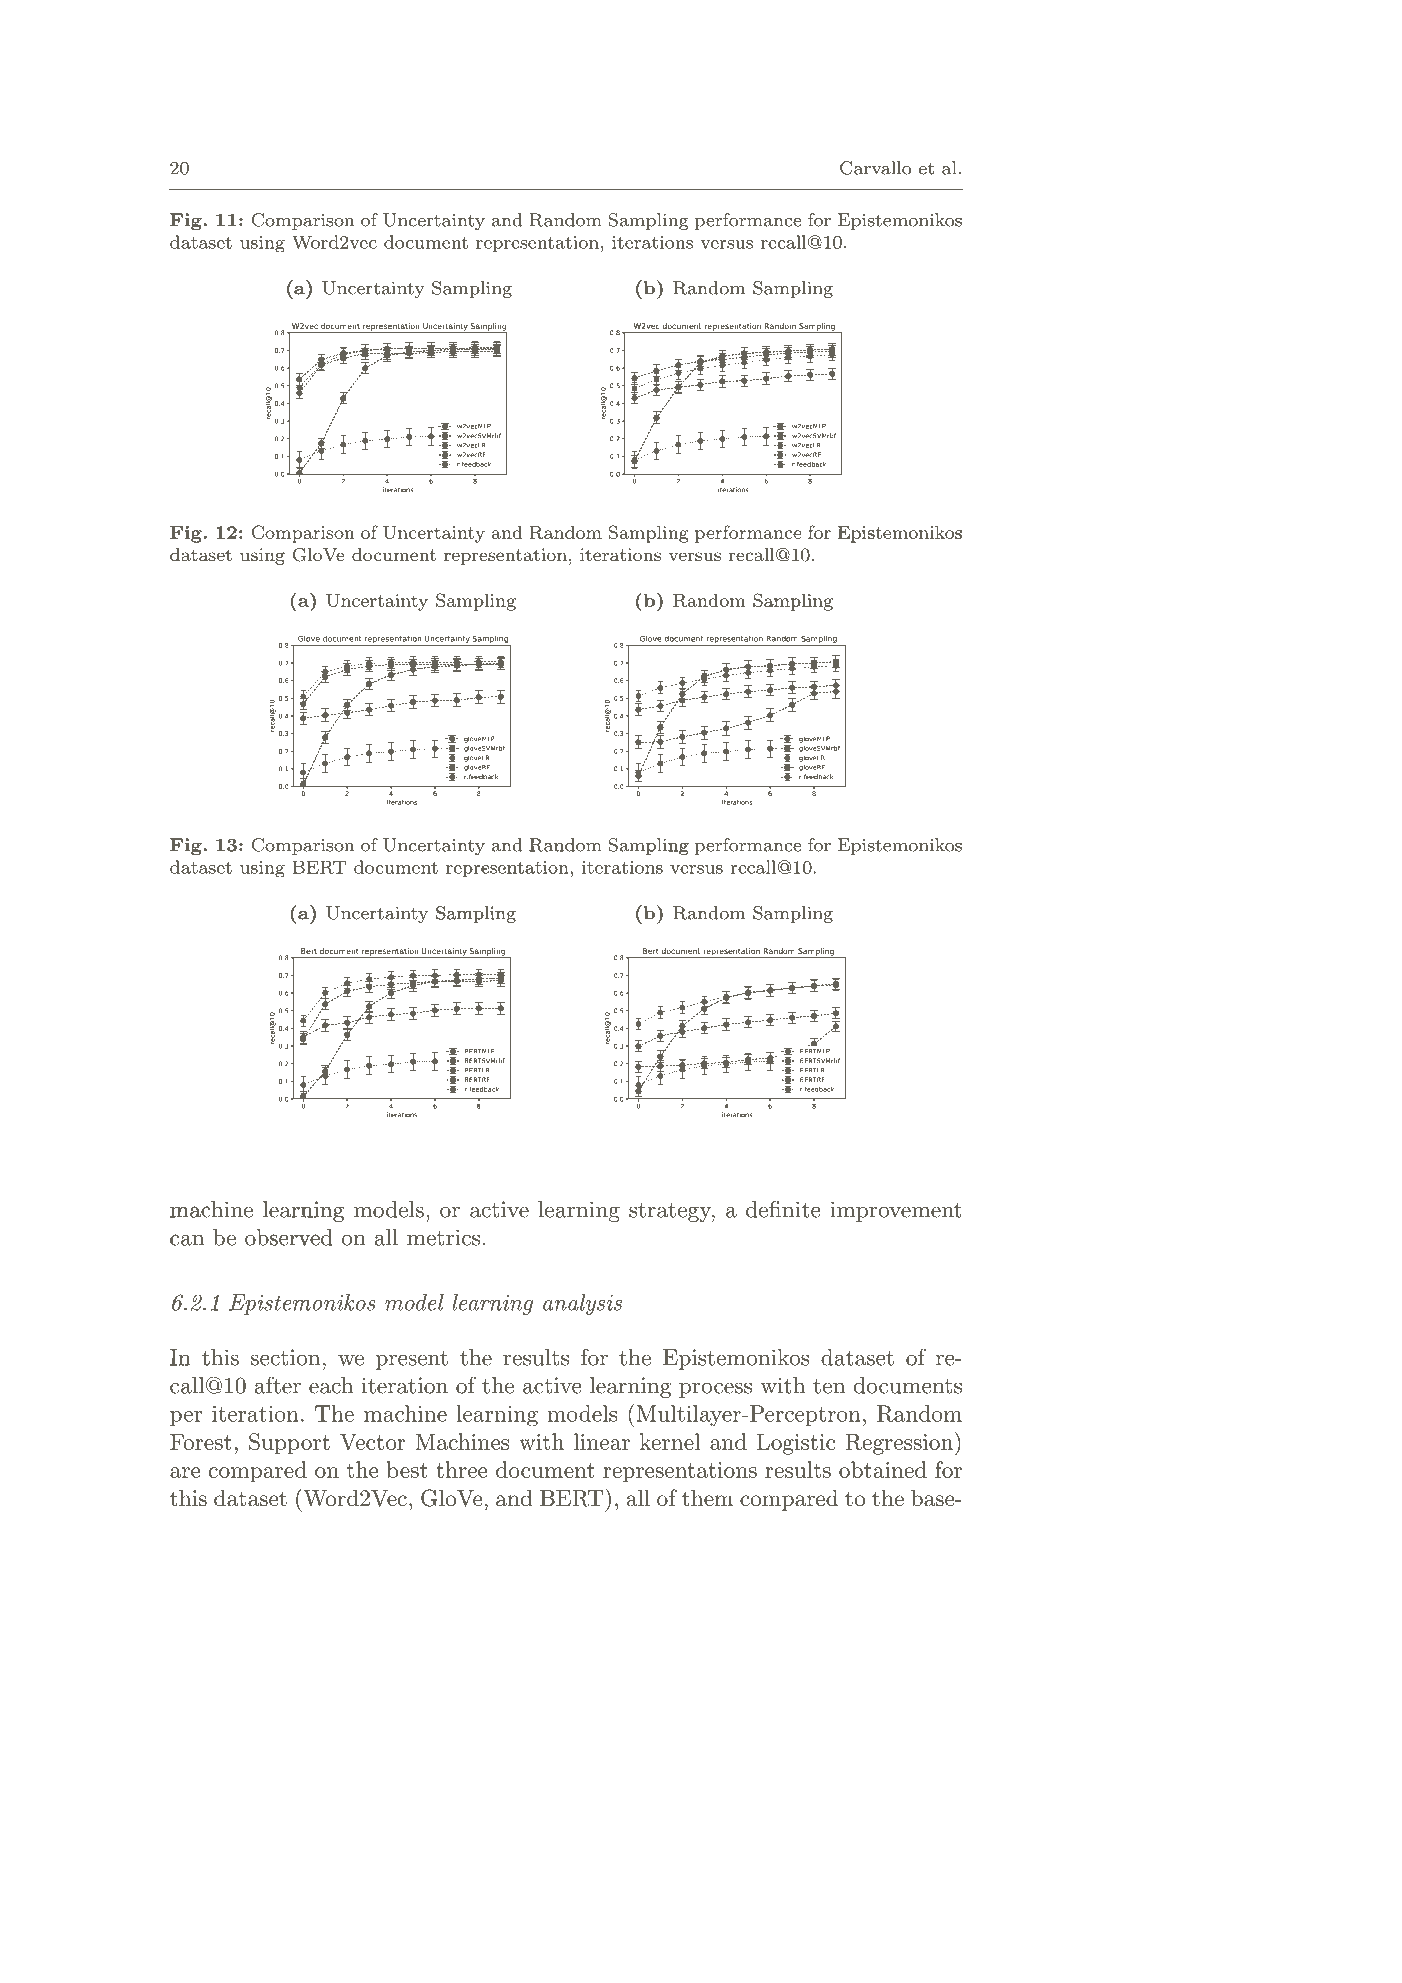 The image size is (1402, 1983). I want to click on analysis, so click(582, 1304).
